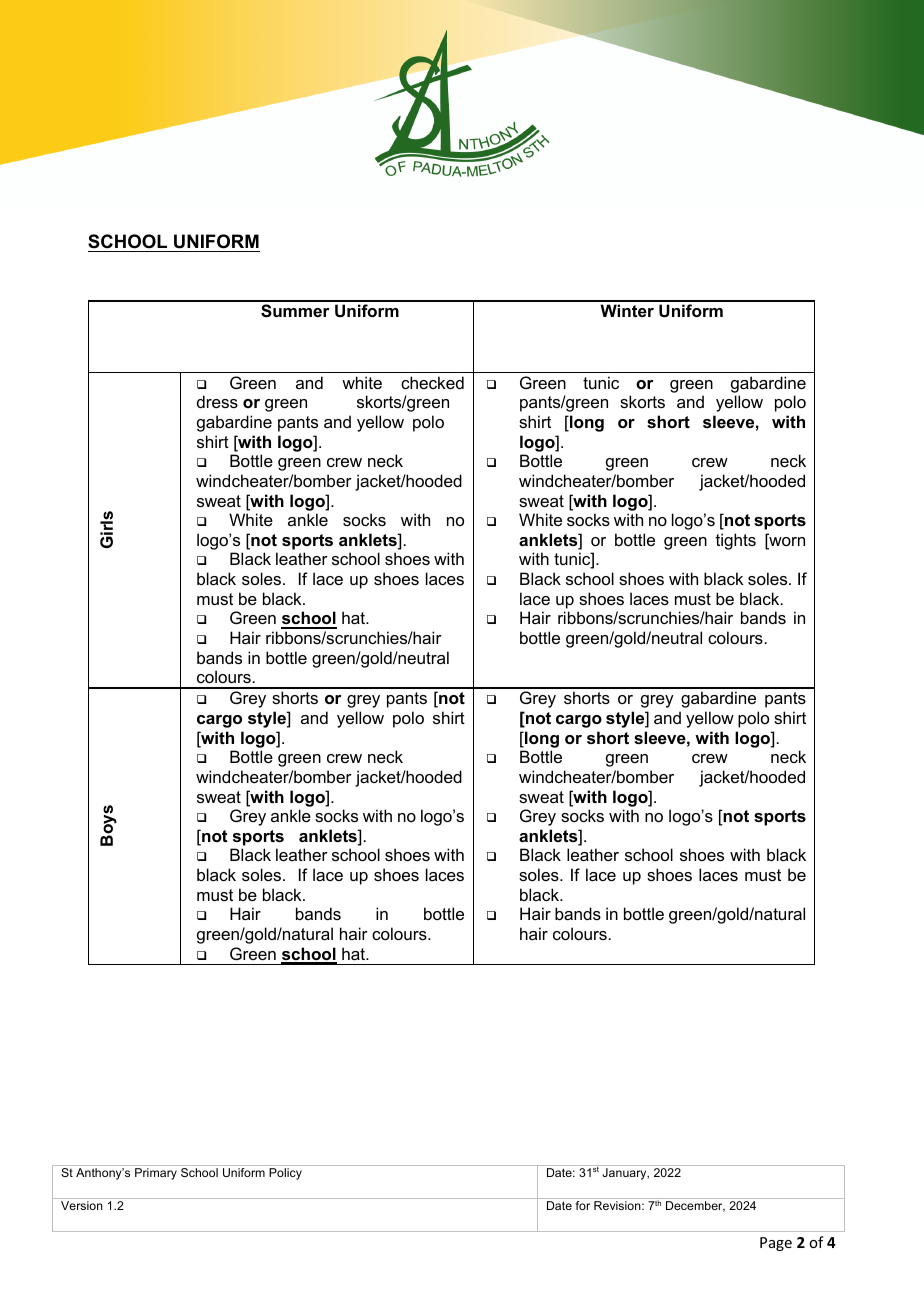  Describe the element at coordinates (627, 310) in the screenshot. I see `Winter` at that location.
